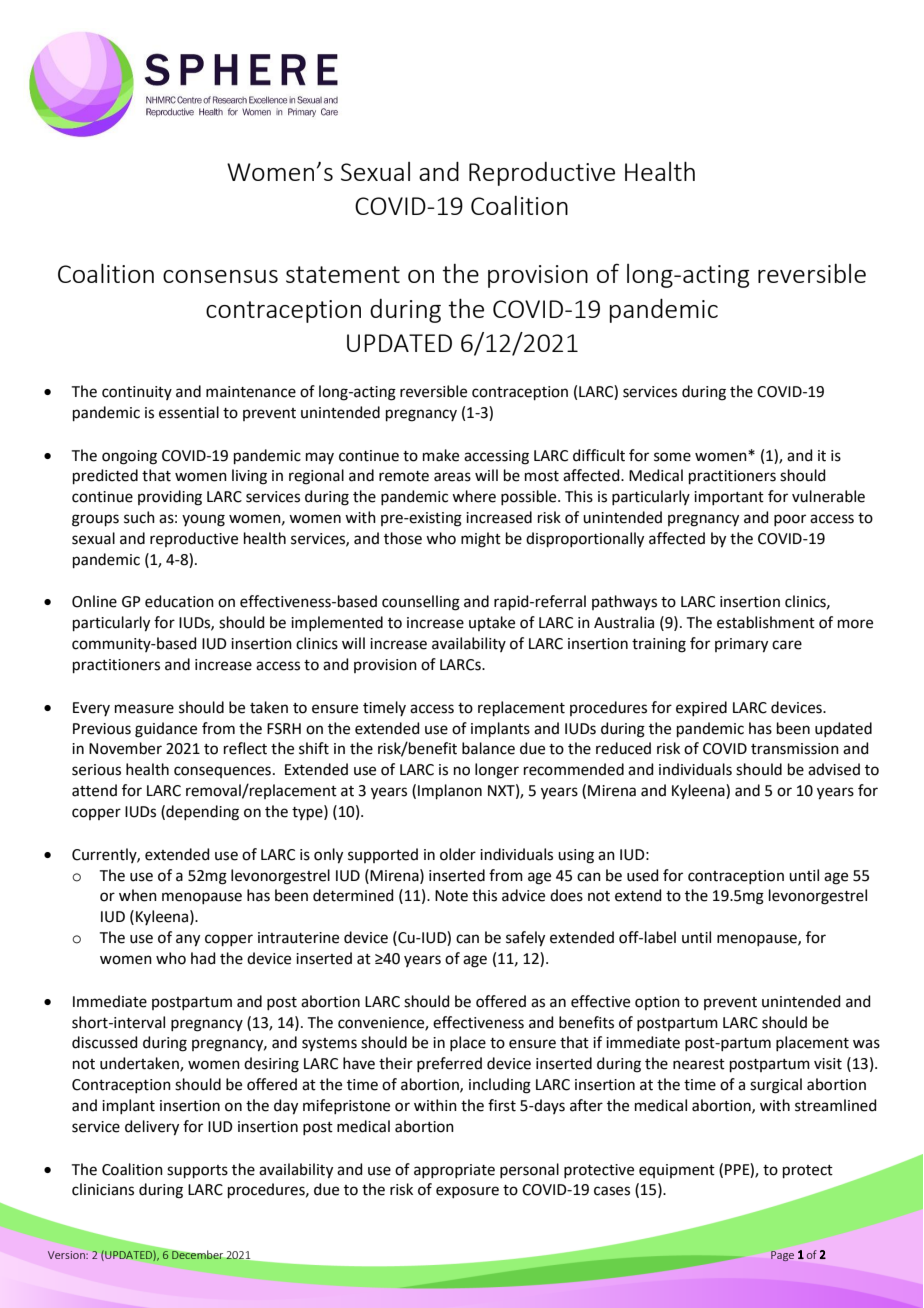 This document has width=924, height=1308. What do you see at coordinates (467, 1192) in the document?
I see `exposure` at bounding box center [467, 1192].
